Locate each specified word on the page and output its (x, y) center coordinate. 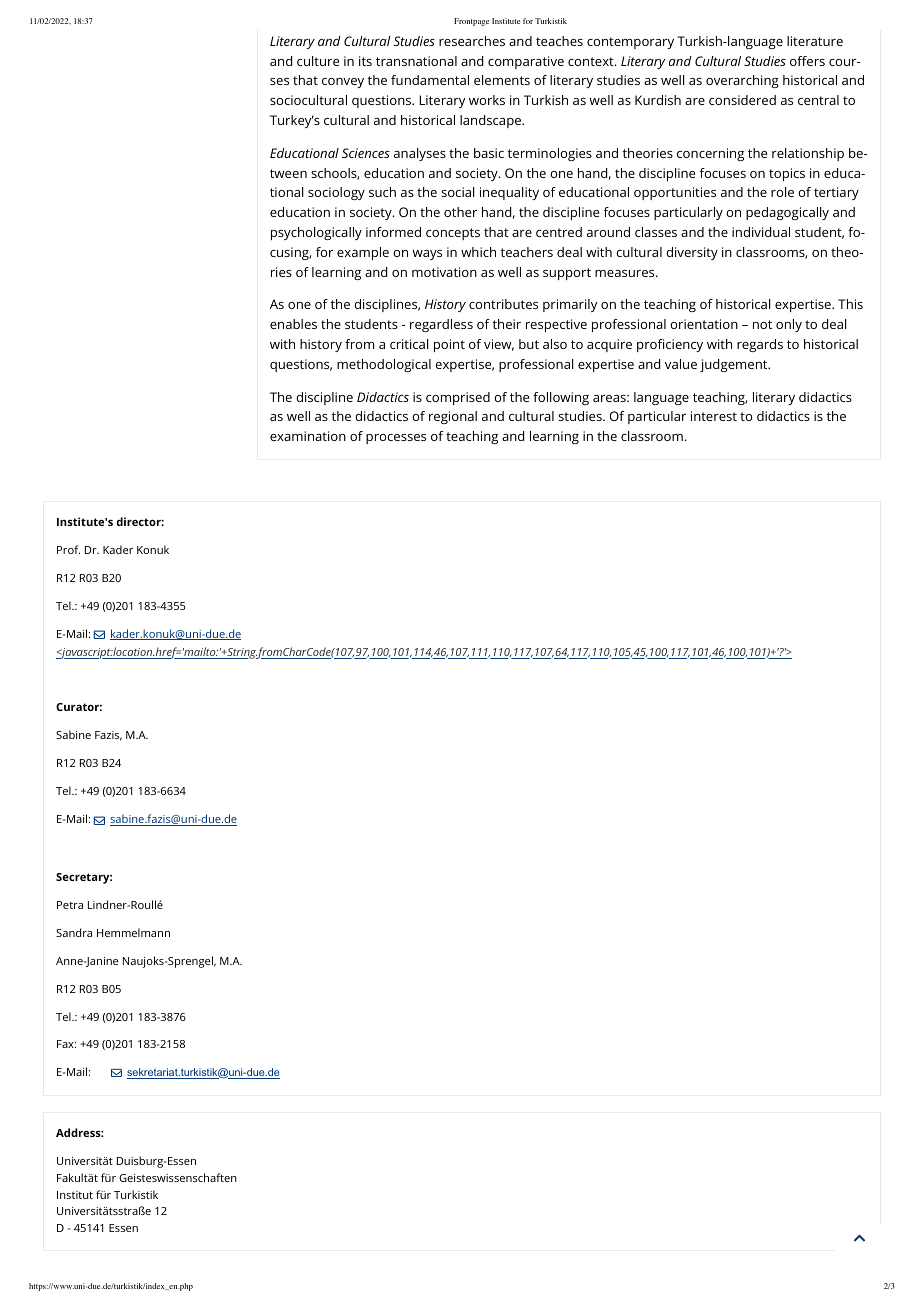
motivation (444, 272)
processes (396, 439)
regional (453, 417)
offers (807, 61)
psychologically (316, 233)
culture (318, 61)
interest (714, 416)
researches (472, 41)
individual (761, 232)
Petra (70, 905)
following (561, 398)
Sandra (74, 932)
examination (308, 436)
